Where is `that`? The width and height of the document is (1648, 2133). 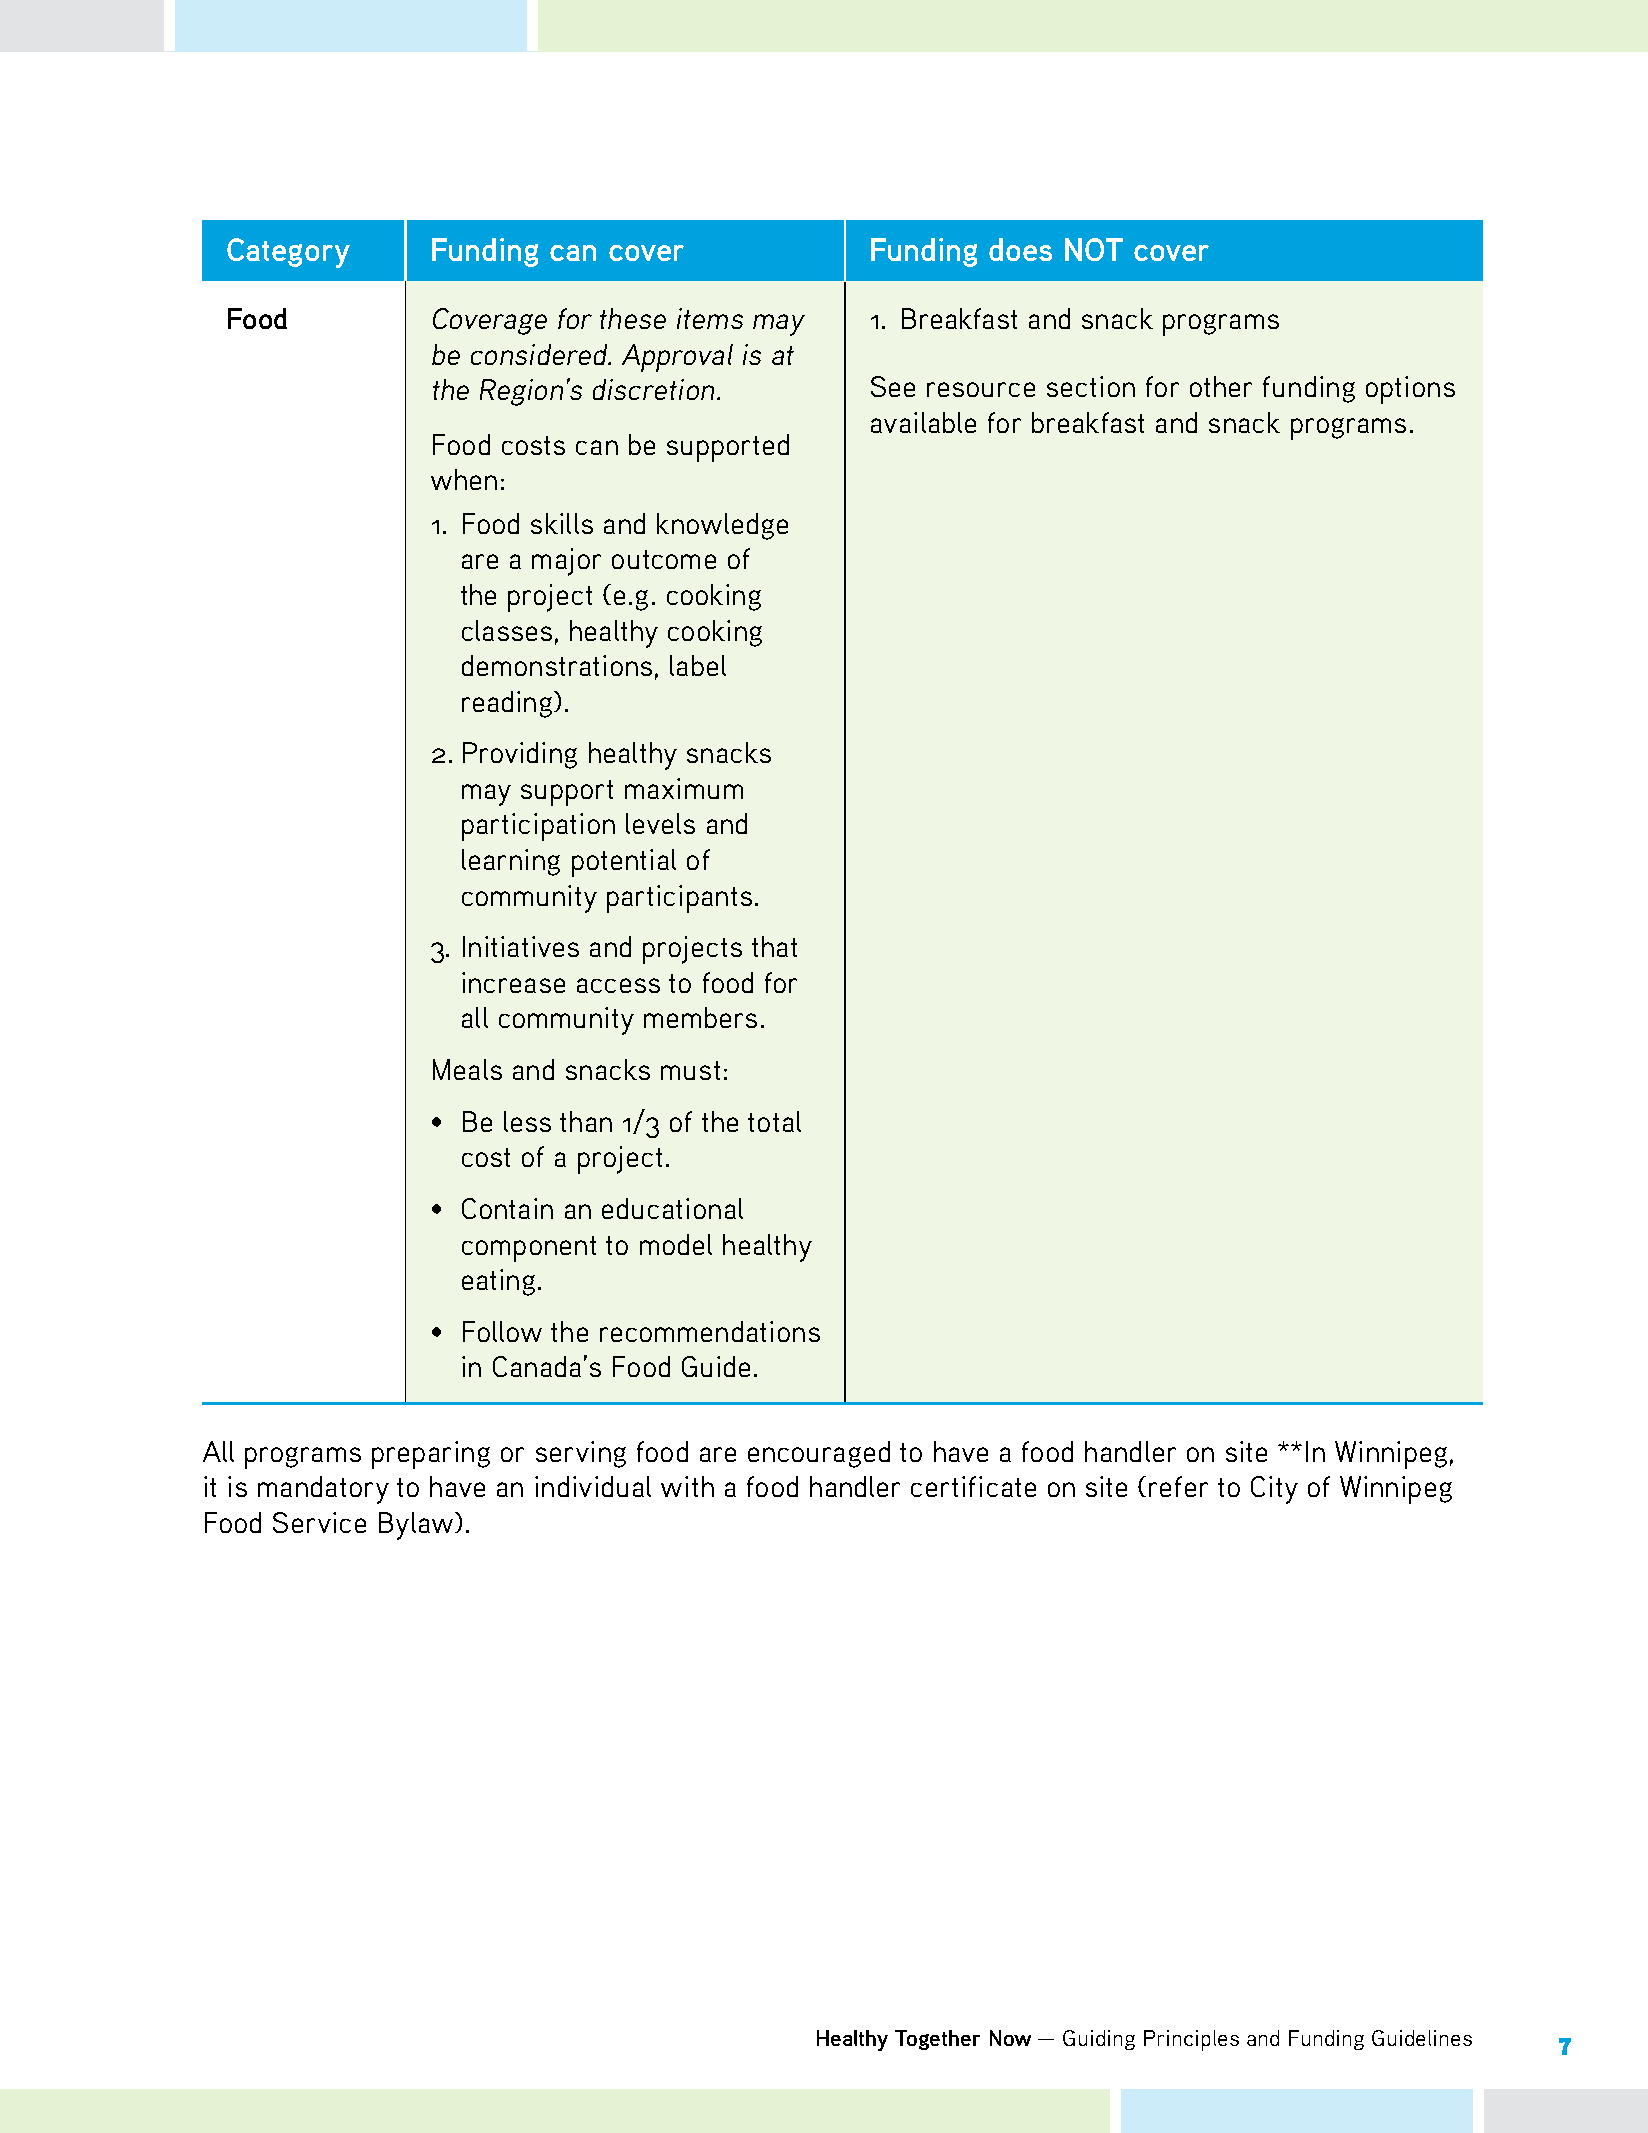 that is located at coordinates (774, 946).
